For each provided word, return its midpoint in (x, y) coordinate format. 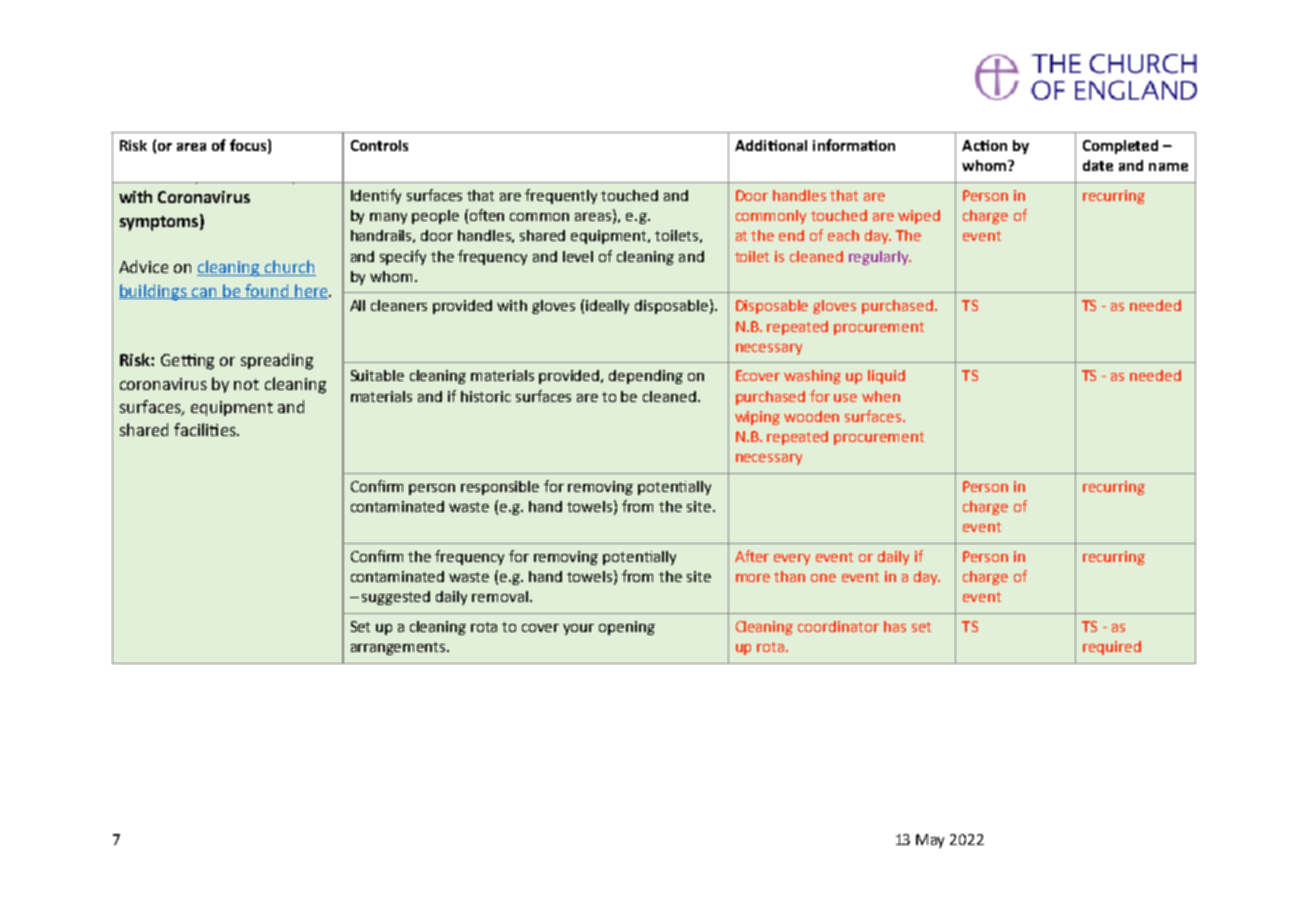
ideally (607, 307)
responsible (500, 488)
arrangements (399, 648)
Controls (379, 145)
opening (627, 628)
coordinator (838, 626)
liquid (886, 377)
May (930, 841)
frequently (561, 196)
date (1098, 165)
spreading (277, 361)
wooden (811, 416)
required (1112, 648)
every (792, 559)
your (578, 629)
